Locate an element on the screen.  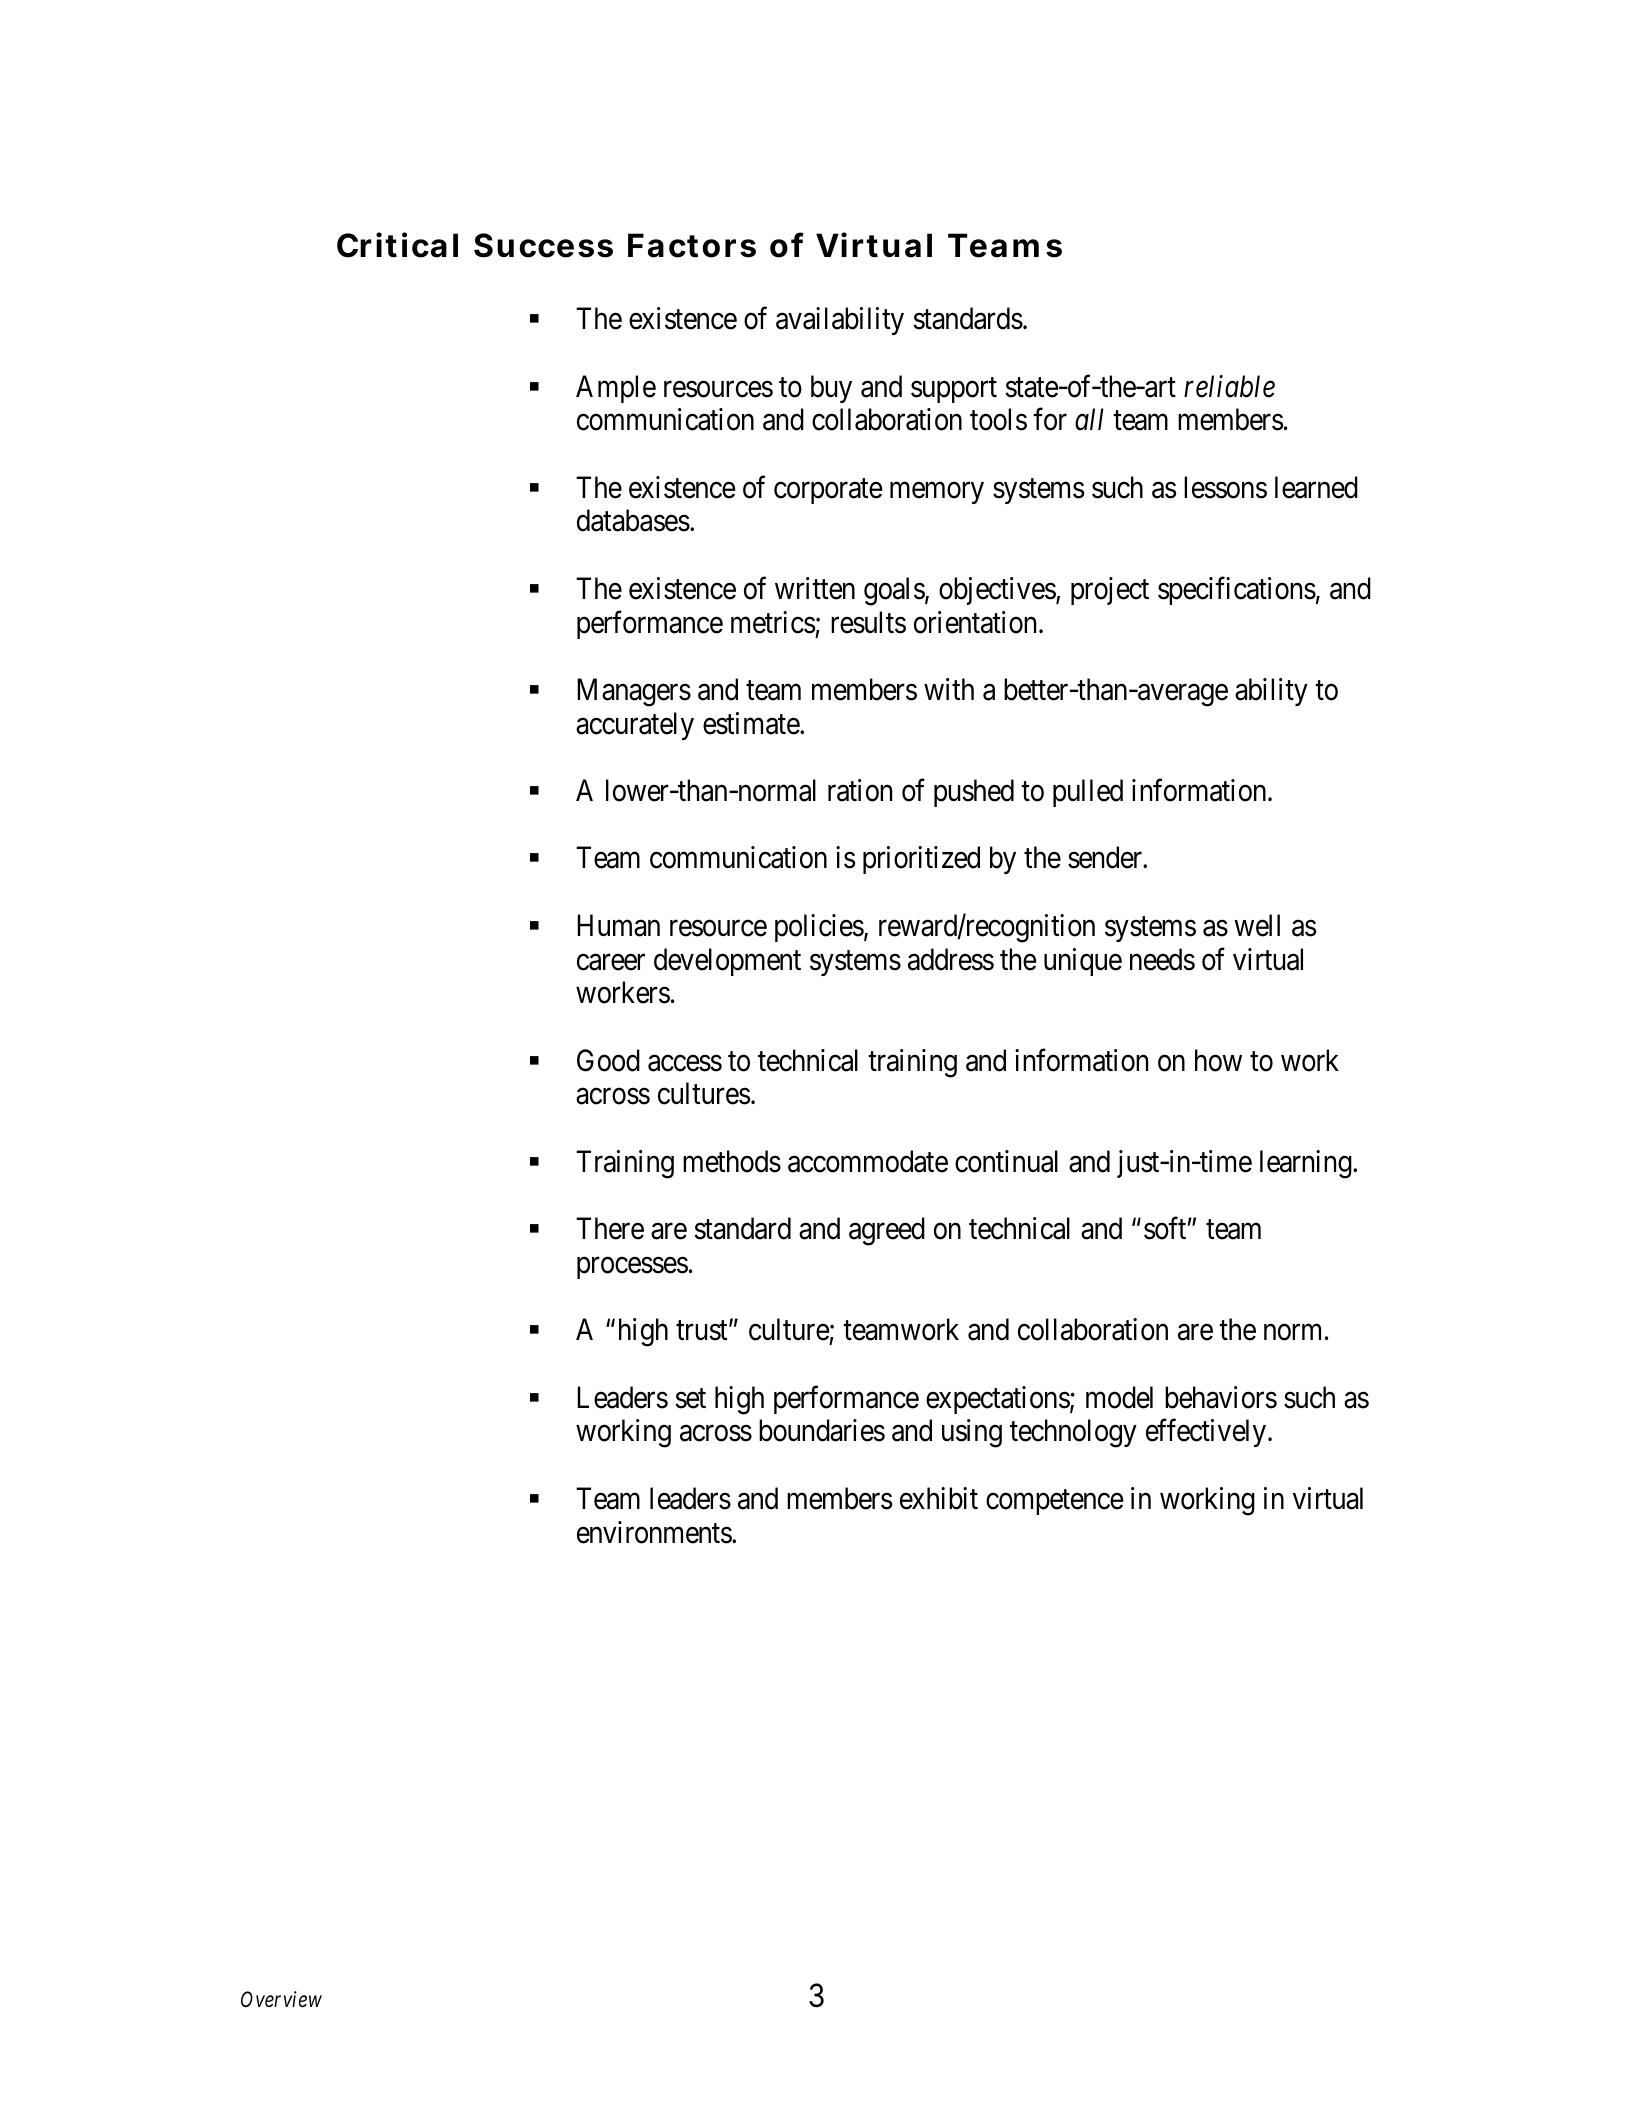
methods is located at coordinates (732, 1161).
